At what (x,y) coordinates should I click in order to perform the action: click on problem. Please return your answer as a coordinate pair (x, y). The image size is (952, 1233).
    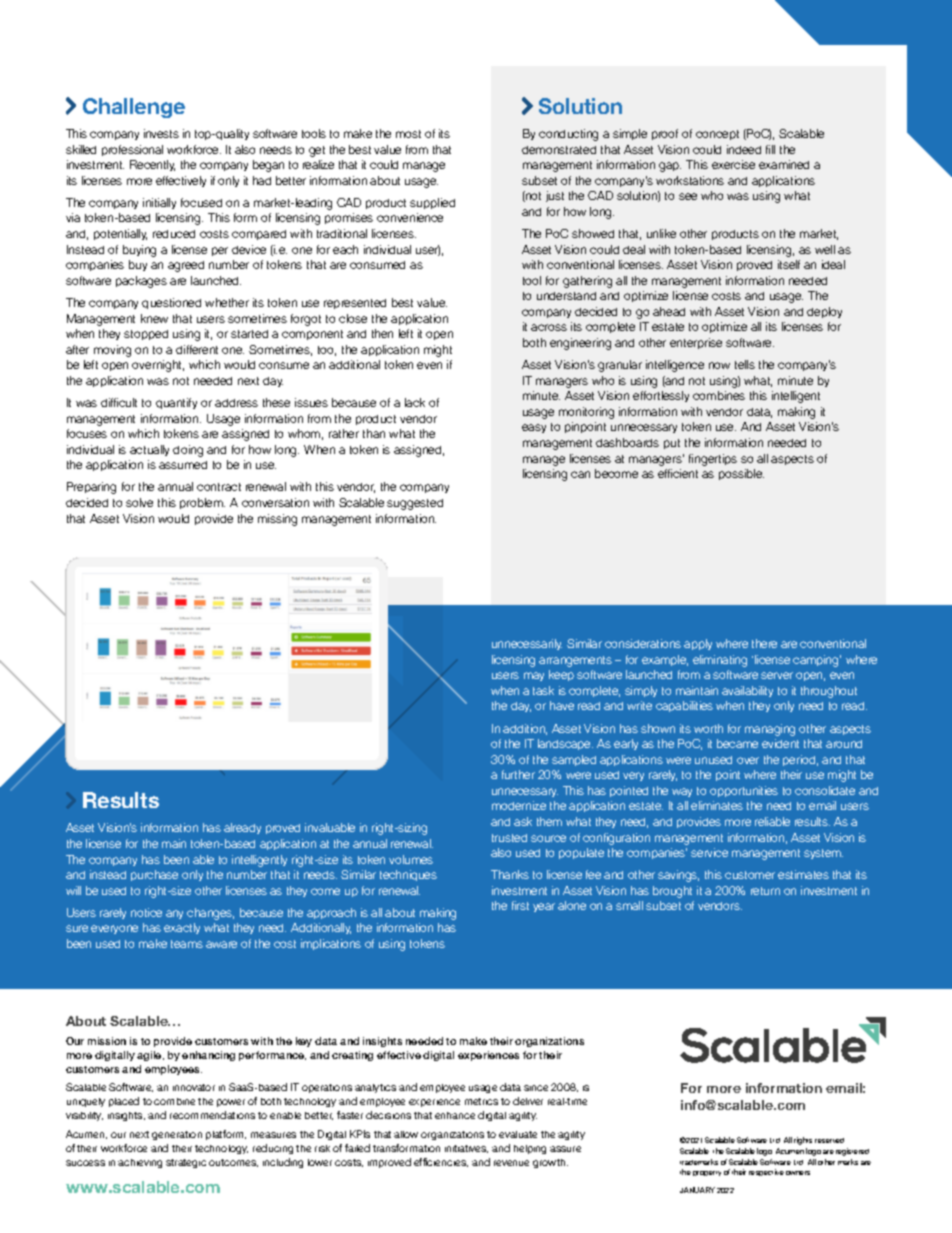
    Looking at the image, I should click on (202, 503).
